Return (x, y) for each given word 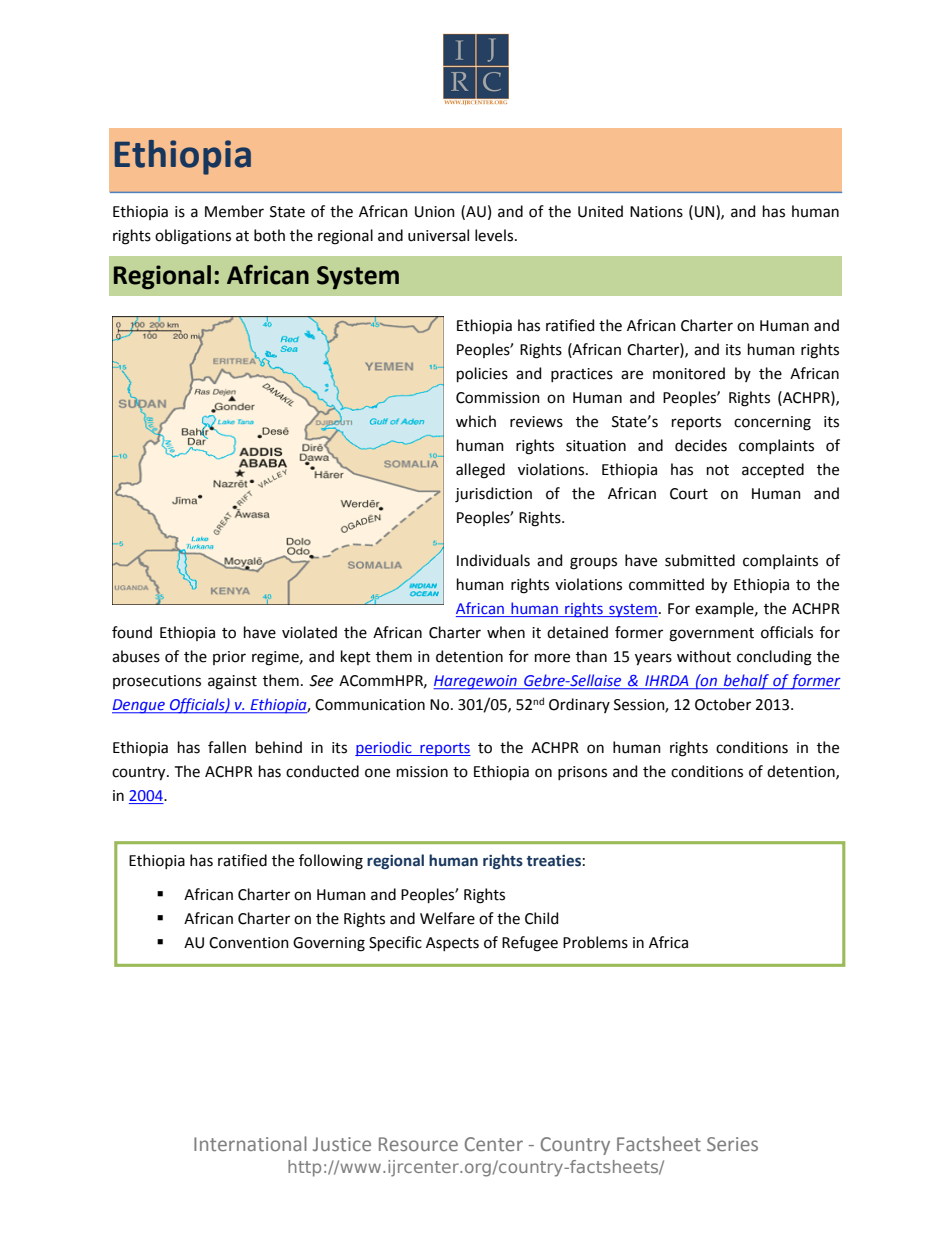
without (704, 656)
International (250, 1143)
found (132, 632)
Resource (418, 1144)
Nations (656, 212)
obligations (193, 237)
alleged (480, 471)
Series (732, 1144)
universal (438, 235)
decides (701, 445)
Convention (249, 943)
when (506, 632)
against (232, 682)
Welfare (447, 918)
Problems (595, 942)
